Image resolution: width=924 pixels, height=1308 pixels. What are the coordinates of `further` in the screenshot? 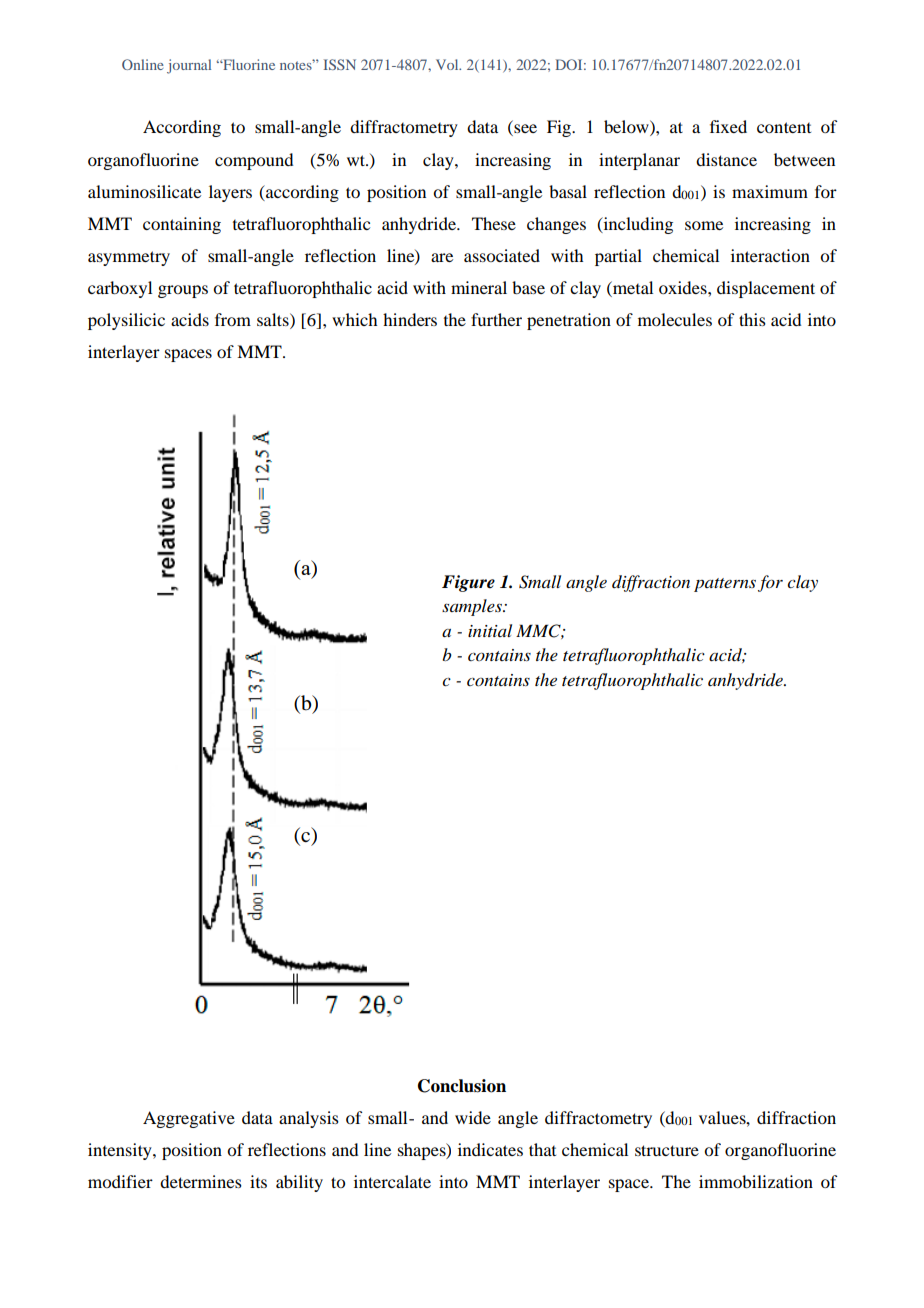 It's located at (496, 319).
